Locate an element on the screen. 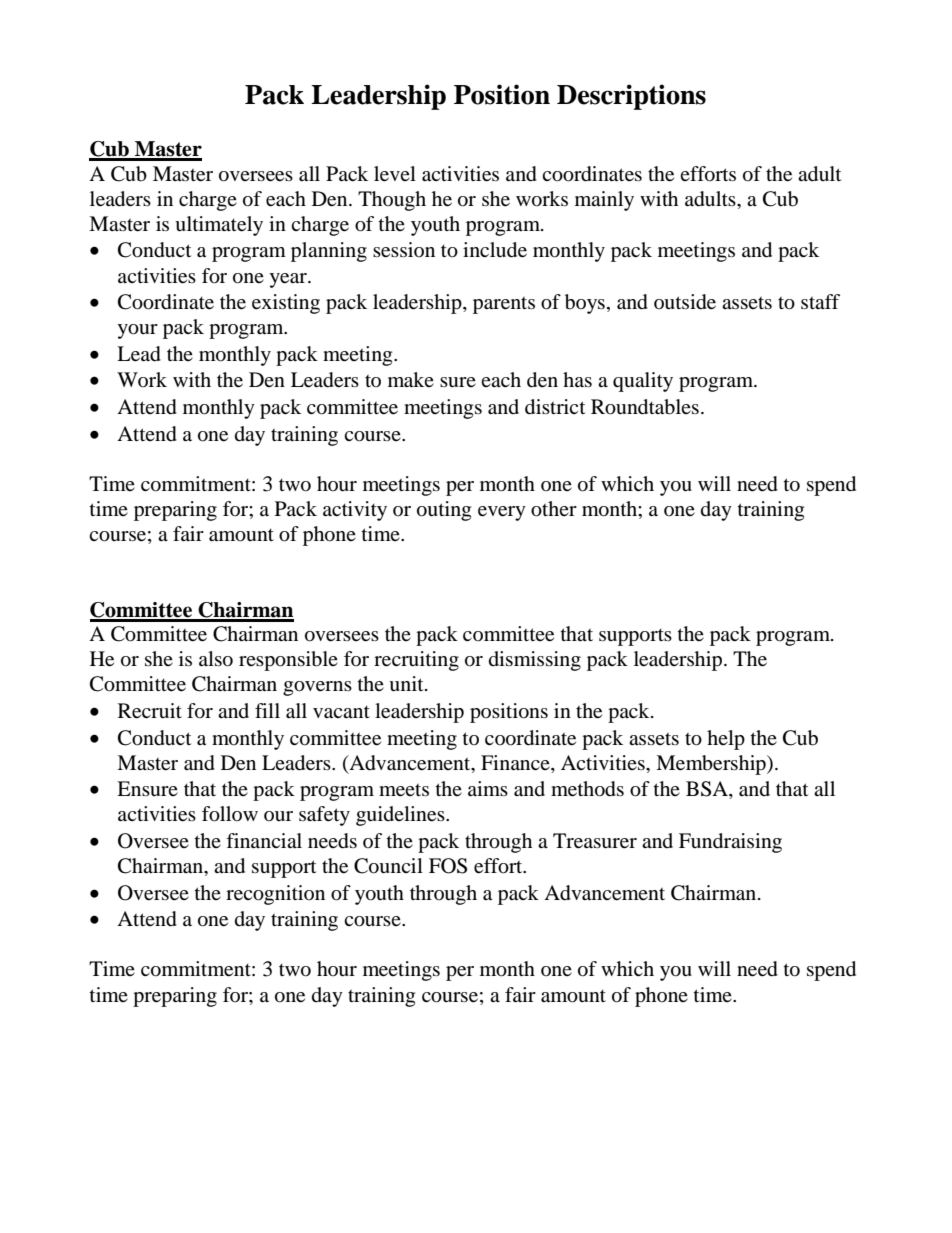  every is located at coordinates (502, 513).
